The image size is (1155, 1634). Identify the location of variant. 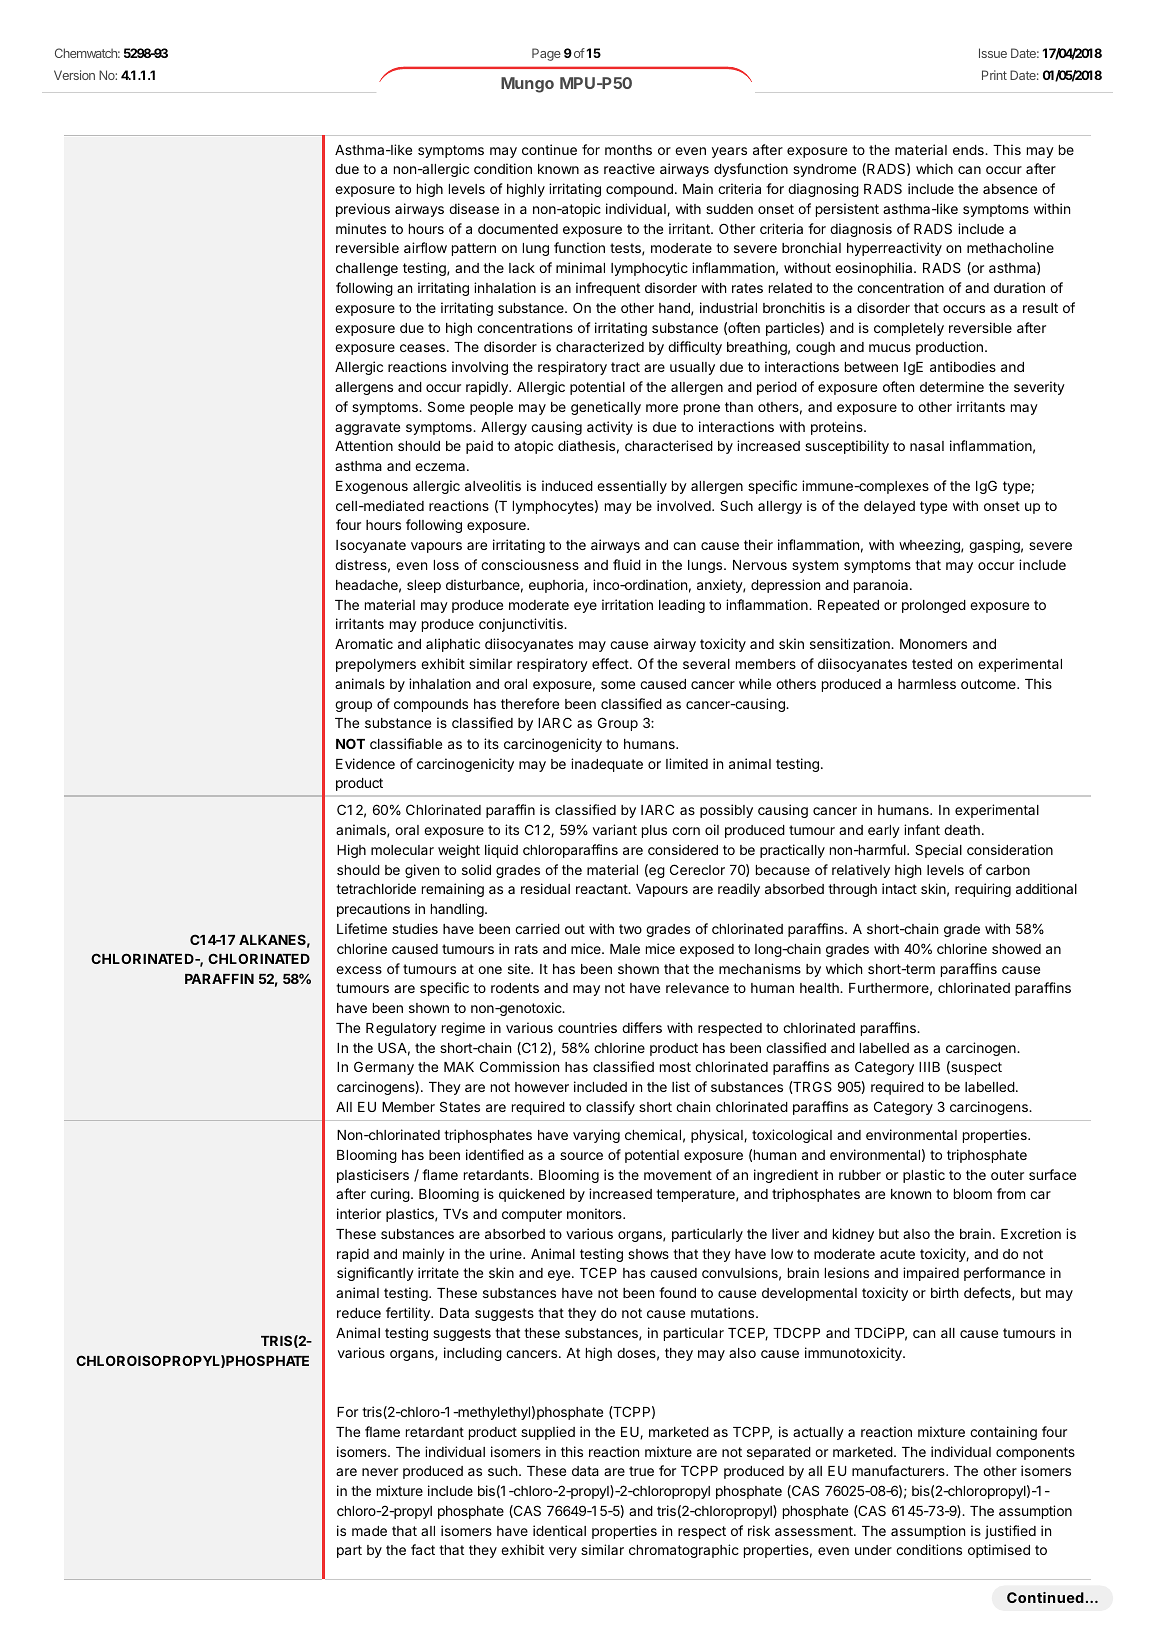
(615, 829).
